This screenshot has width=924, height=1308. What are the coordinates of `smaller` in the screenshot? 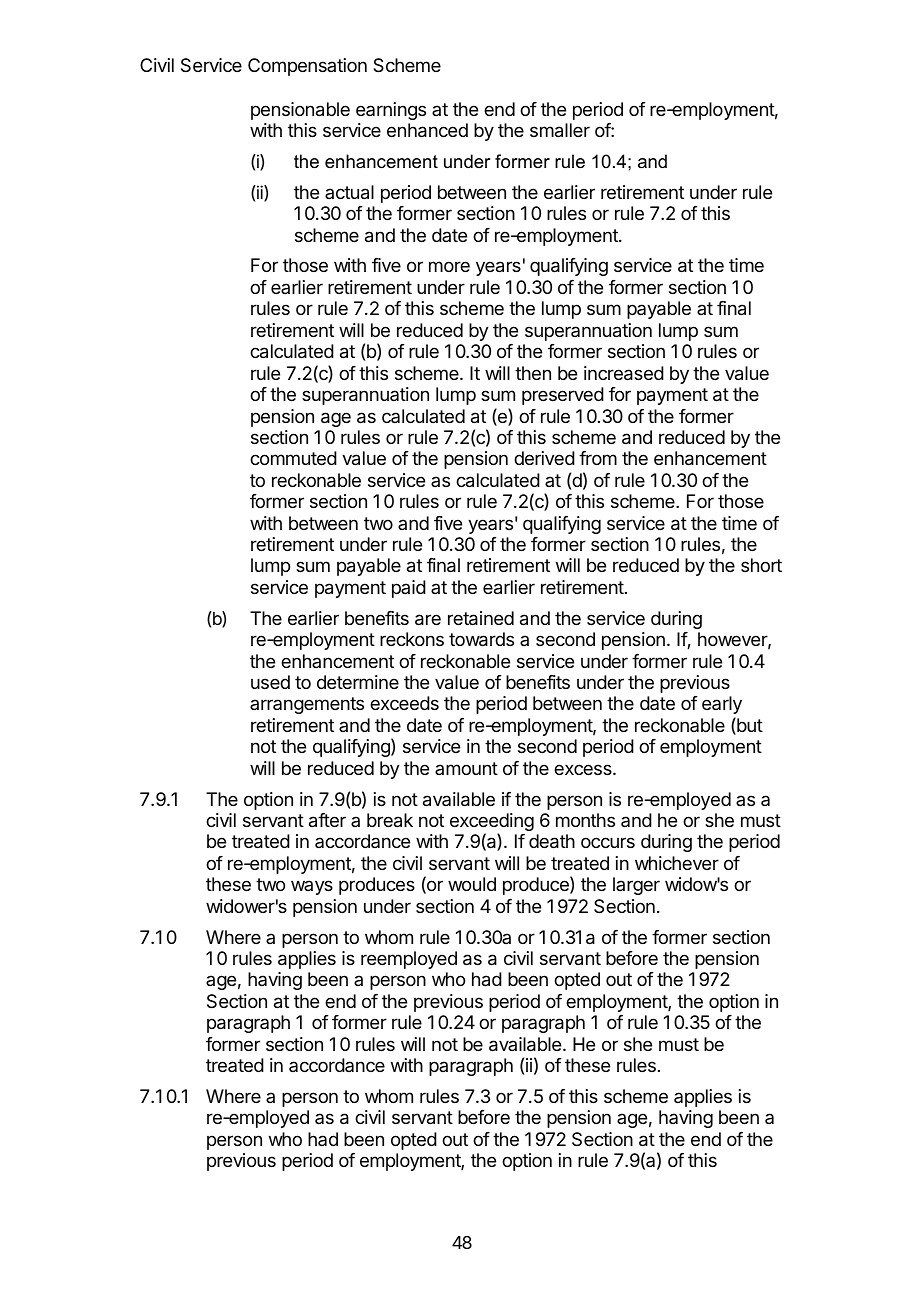 It's located at (560, 130).
